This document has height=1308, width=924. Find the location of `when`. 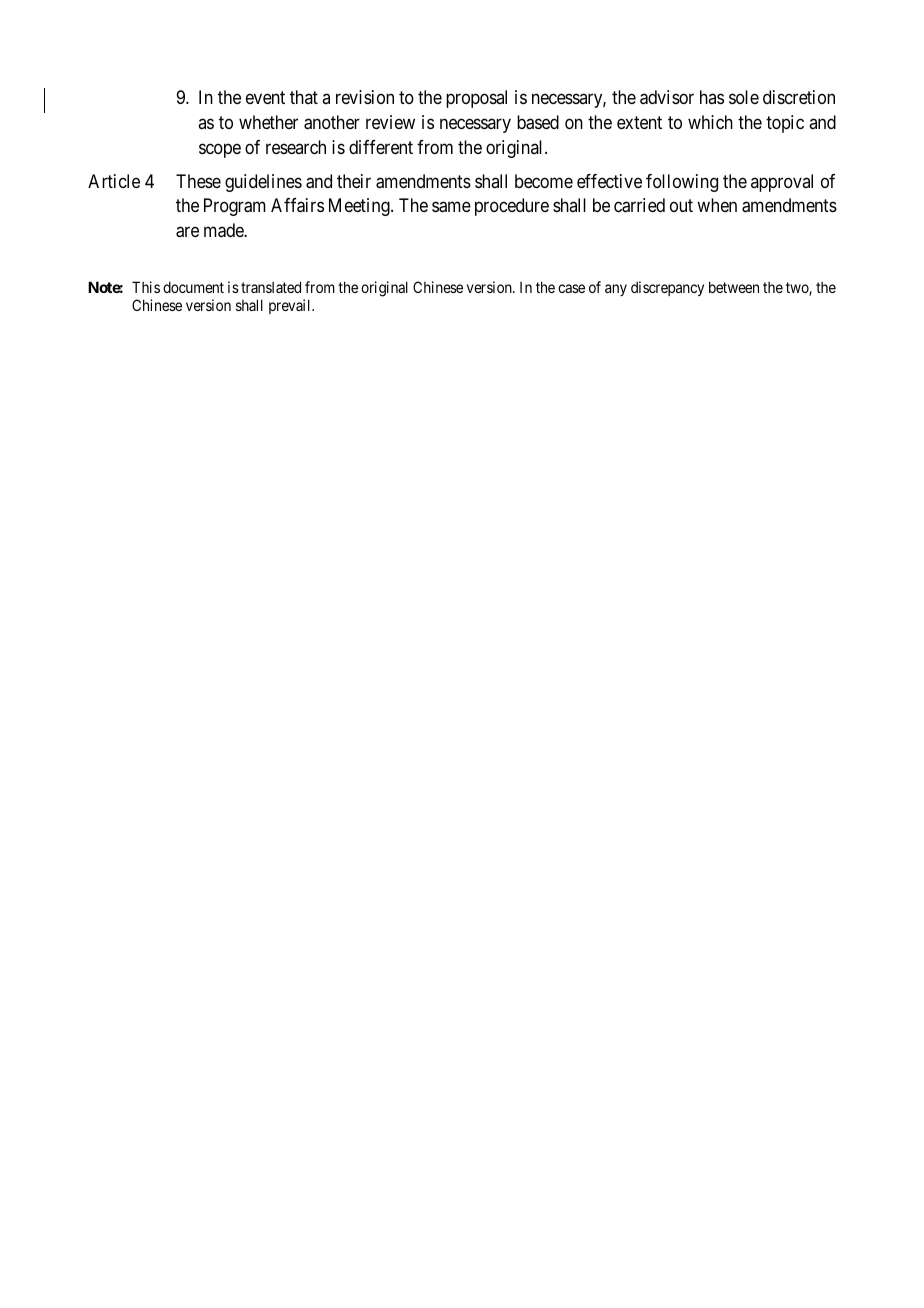

when is located at coordinates (717, 205).
